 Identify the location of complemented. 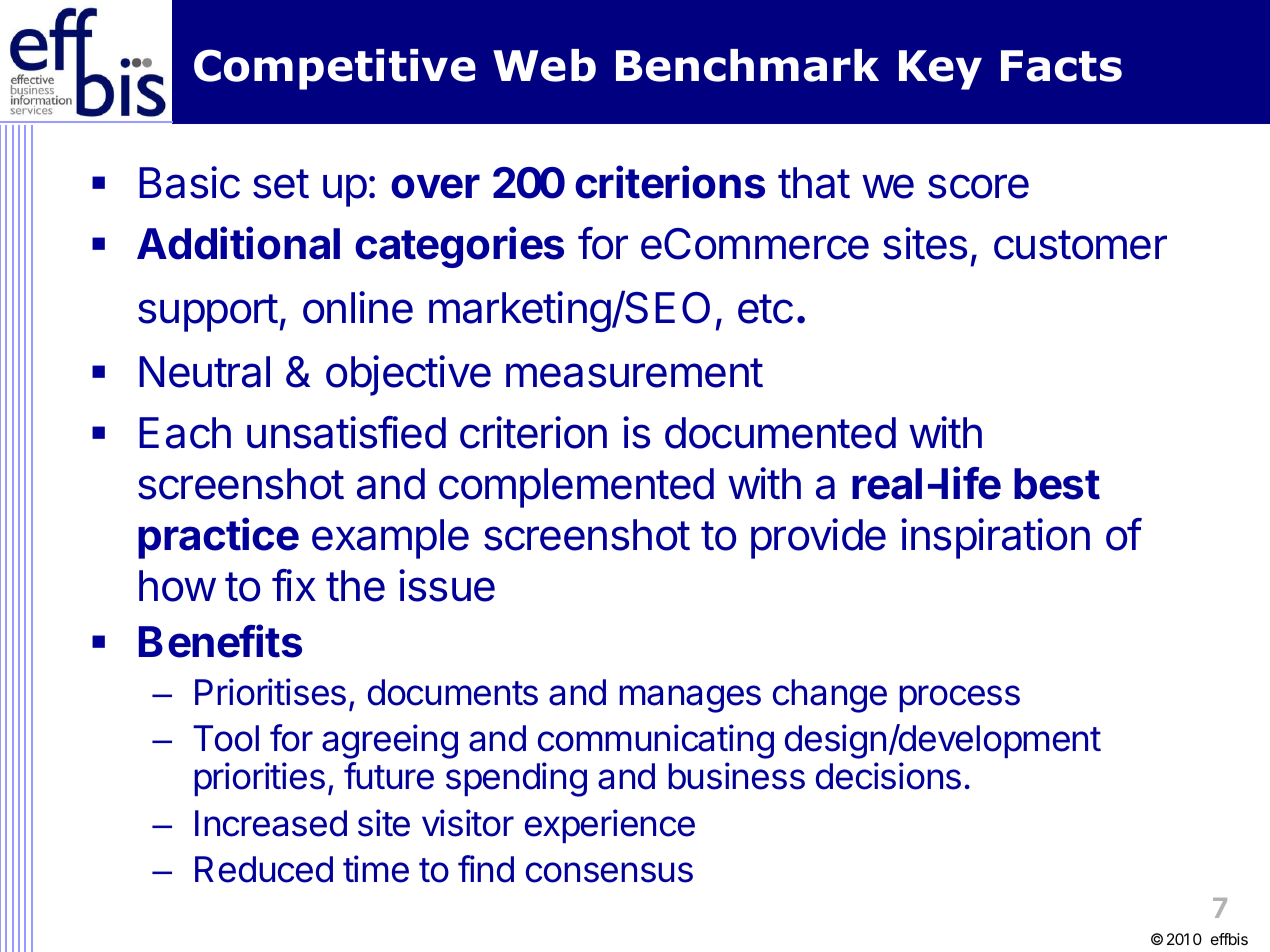
(576, 488).
